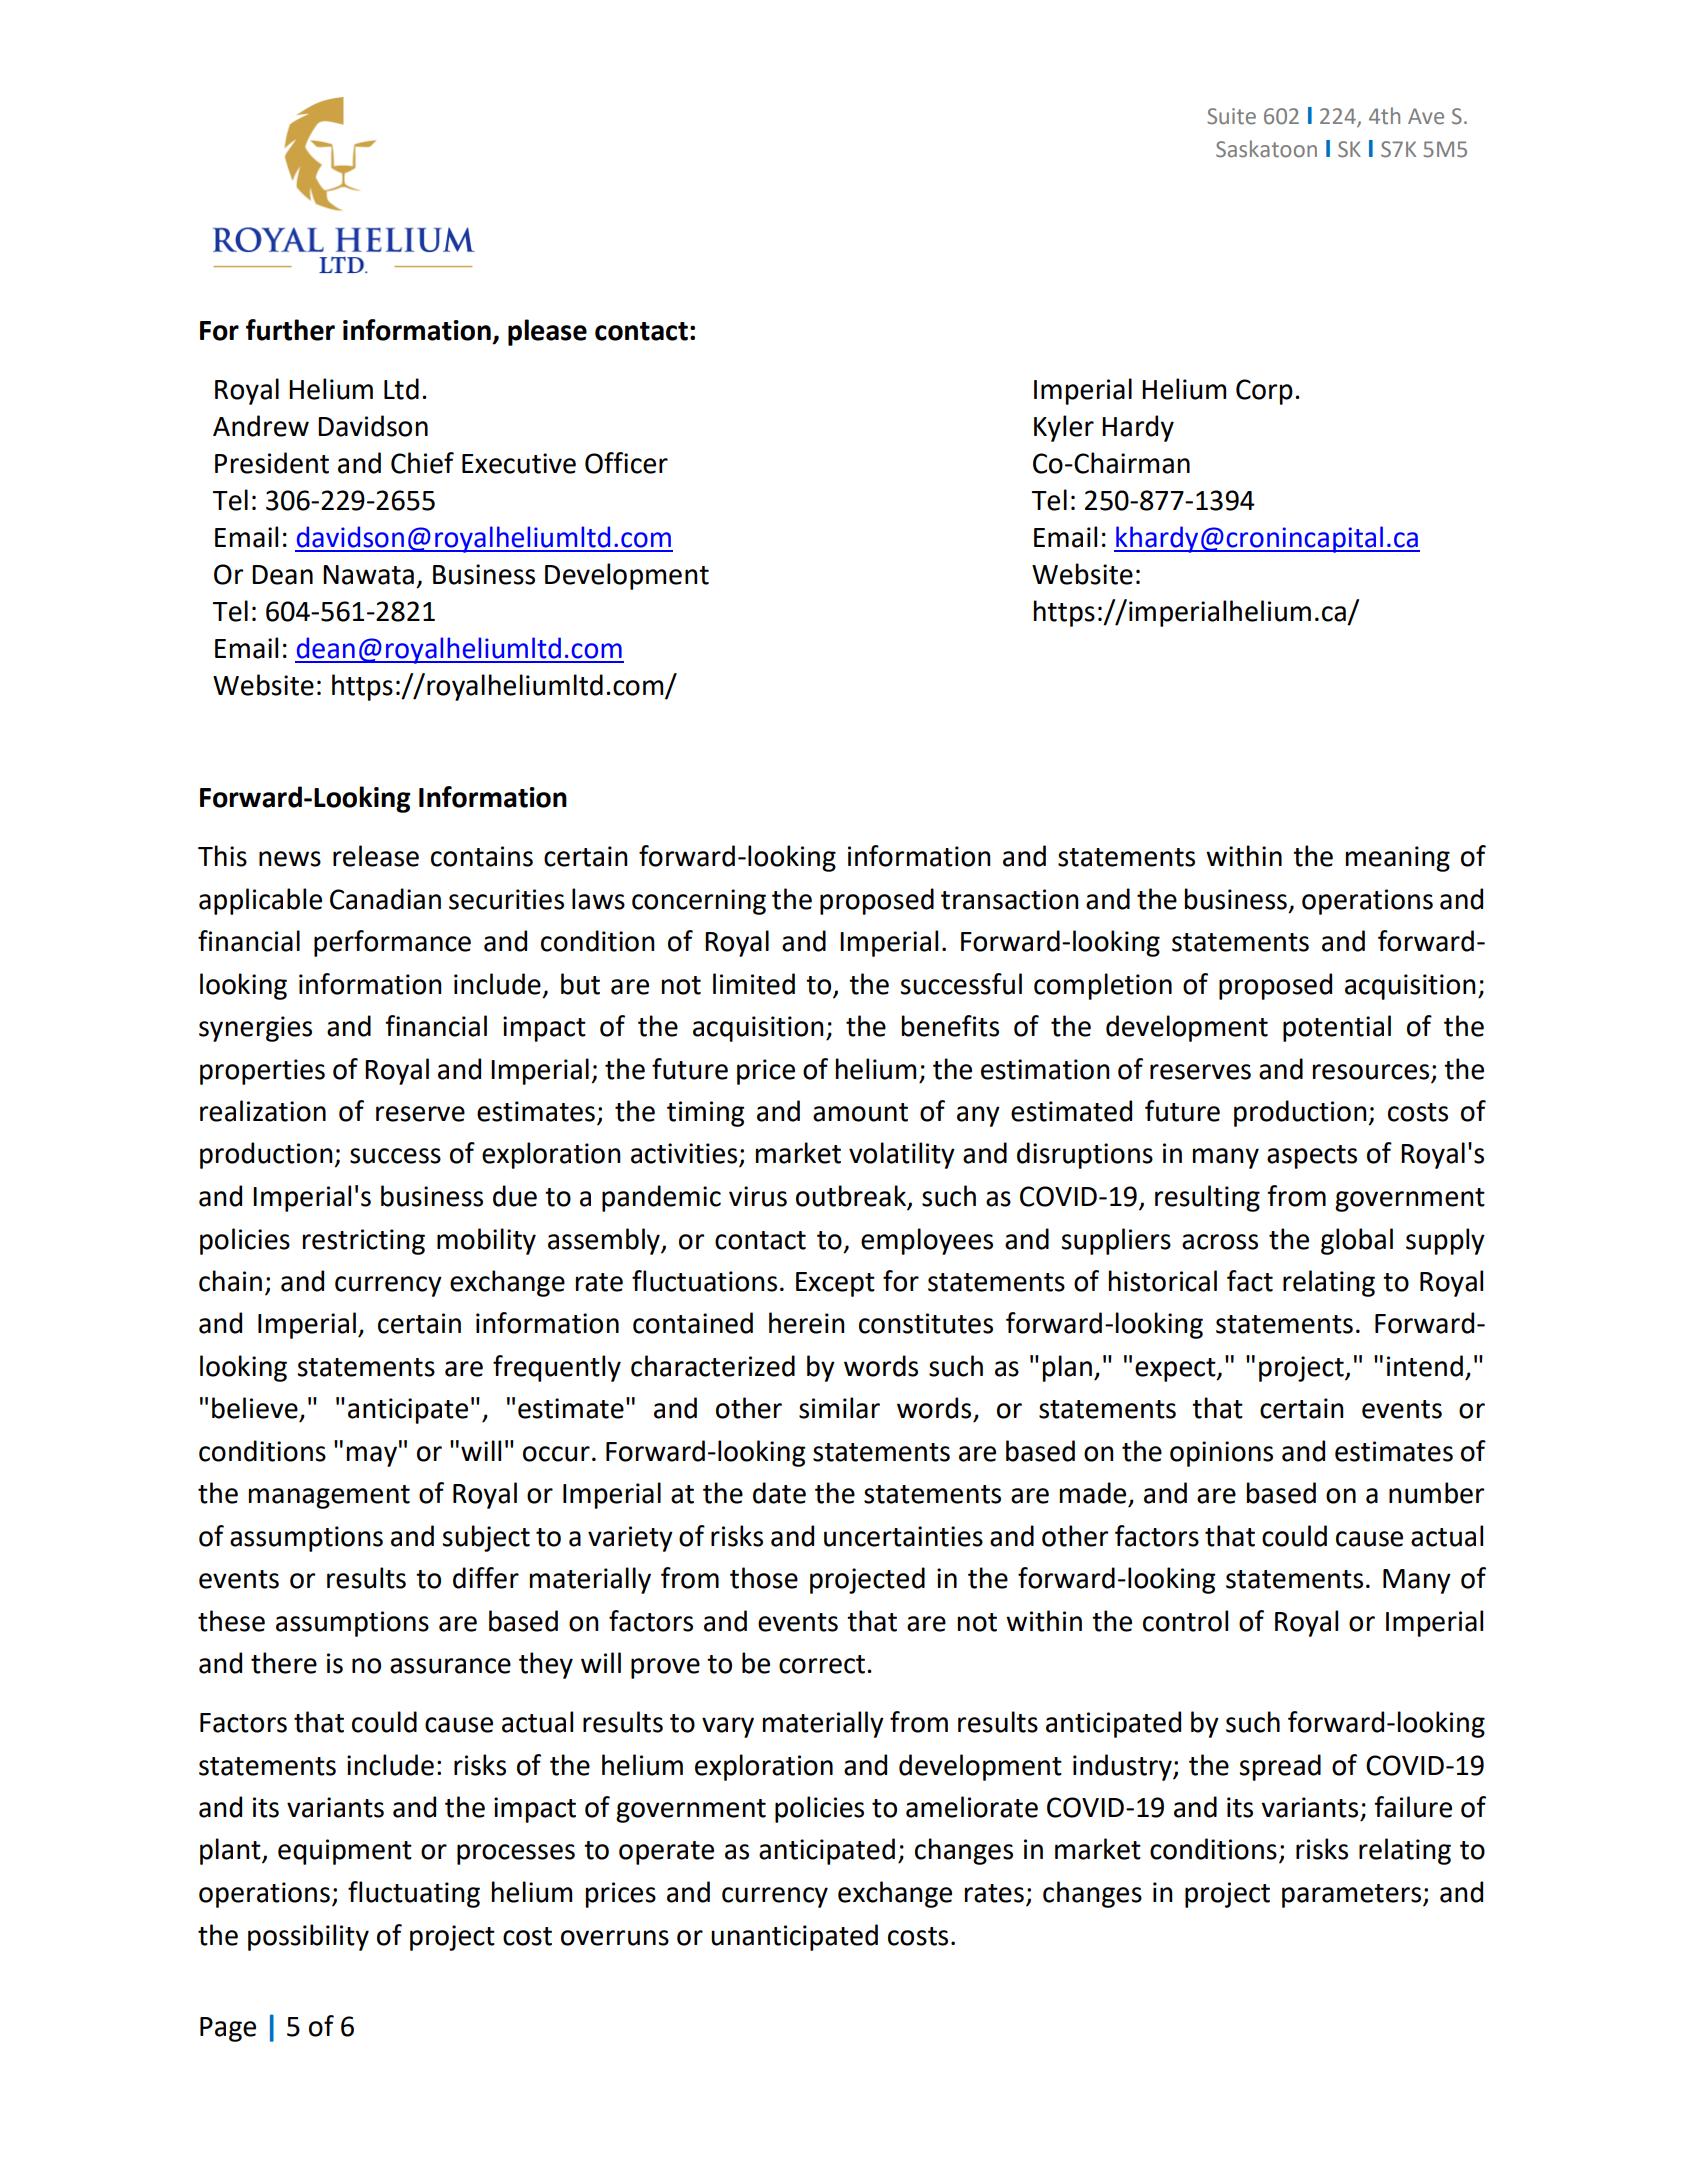  What do you see at coordinates (308, 1937) in the screenshot?
I see `possibility` at bounding box center [308, 1937].
